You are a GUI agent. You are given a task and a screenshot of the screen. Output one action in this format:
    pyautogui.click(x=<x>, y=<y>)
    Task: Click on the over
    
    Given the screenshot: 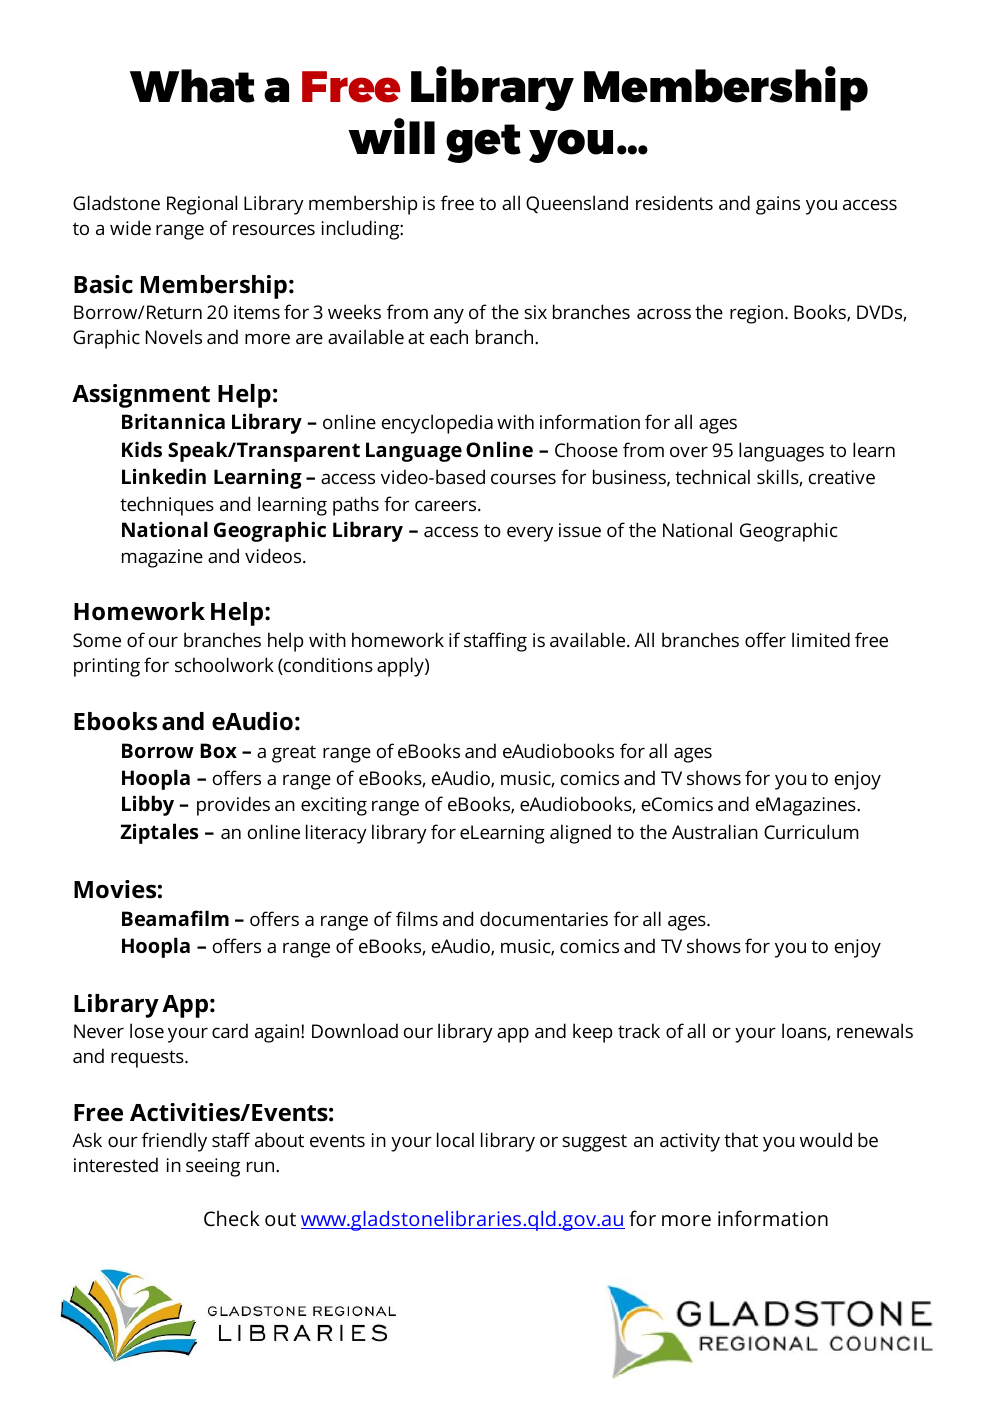 What is the action you would take?
    pyautogui.click(x=689, y=451)
